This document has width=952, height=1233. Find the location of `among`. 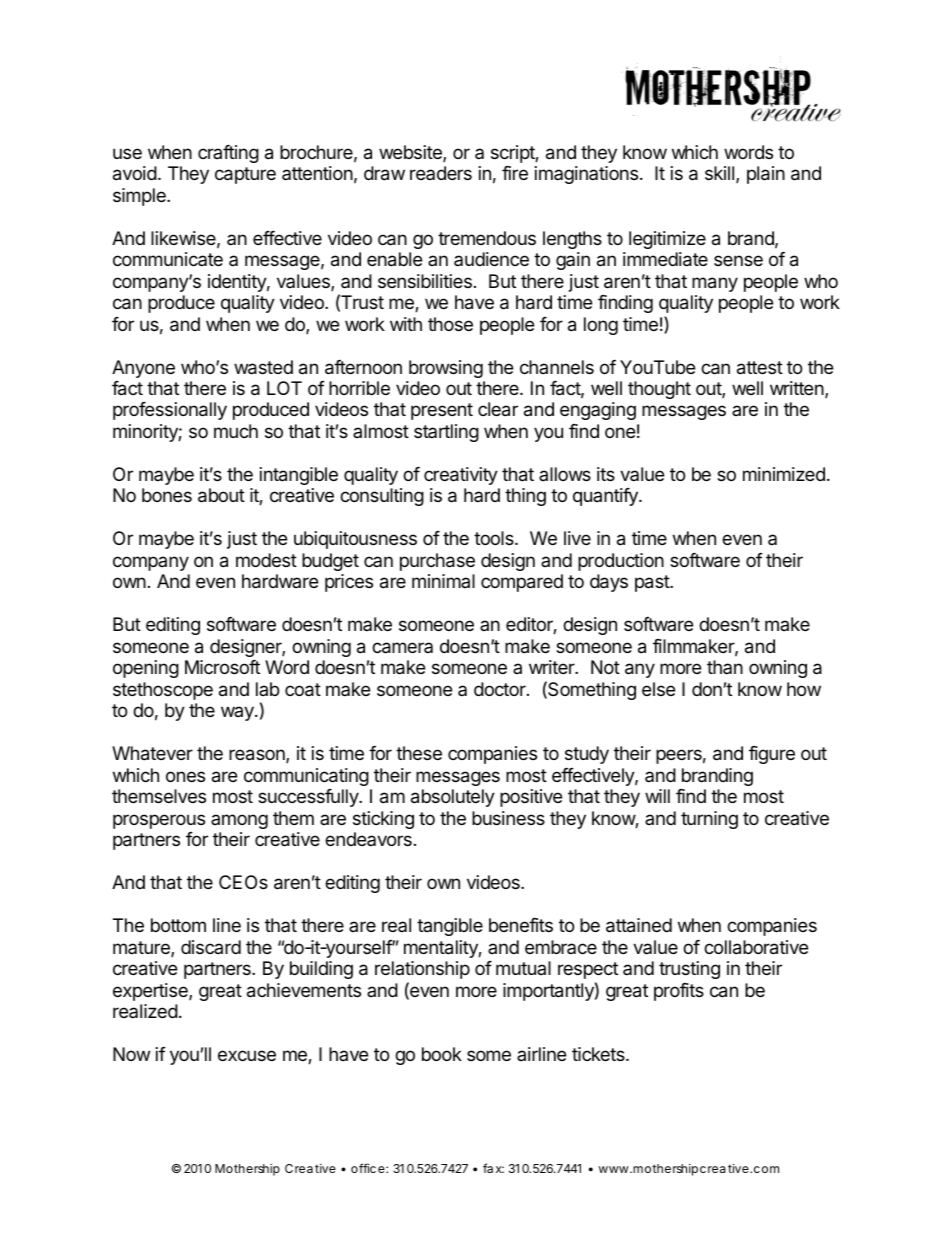

among is located at coordinates (239, 821).
